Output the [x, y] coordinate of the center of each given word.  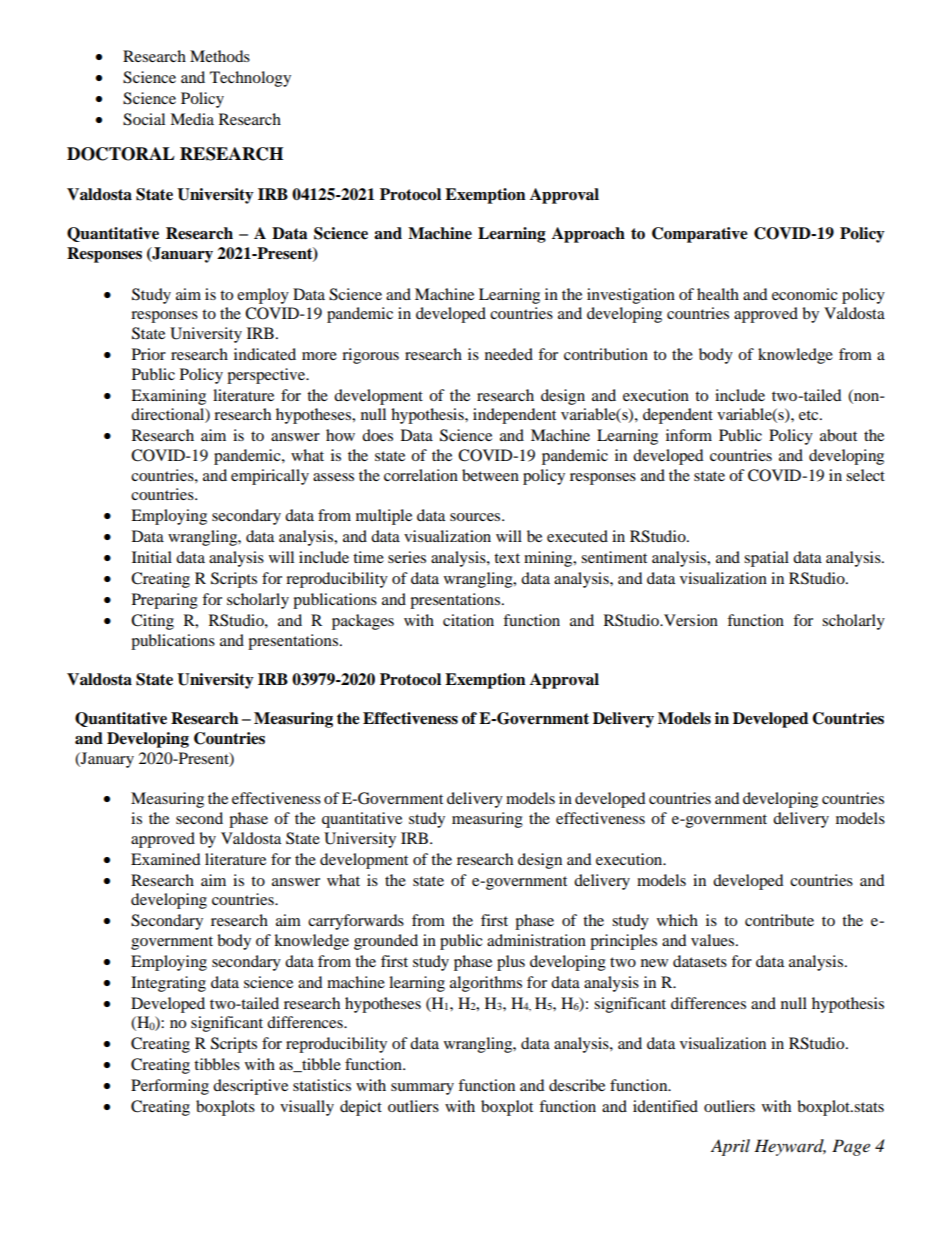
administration [536, 940]
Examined [166, 859]
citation [468, 620]
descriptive [250, 1087]
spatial [766, 559]
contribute [779, 920]
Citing [152, 622]
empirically [270, 477]
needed [509, 354]
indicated [265, 354]
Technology [250, 79]
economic [805, 294]
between [490, 475]
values [714, 940]
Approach [588, 235]
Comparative [700, 235]
